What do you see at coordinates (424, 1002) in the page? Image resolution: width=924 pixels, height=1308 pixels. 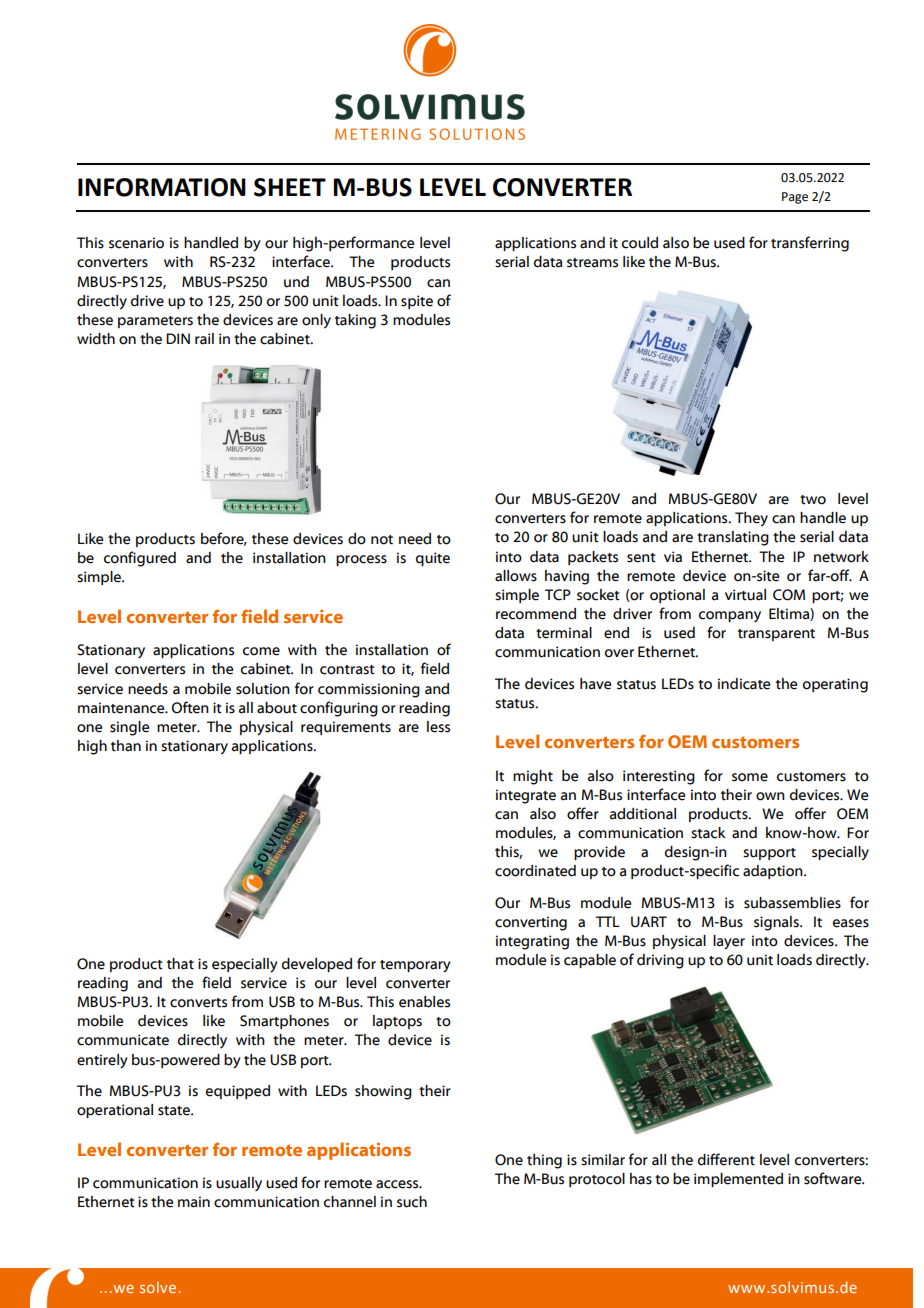 I see `enables` at bounding box center [424, 1002].
